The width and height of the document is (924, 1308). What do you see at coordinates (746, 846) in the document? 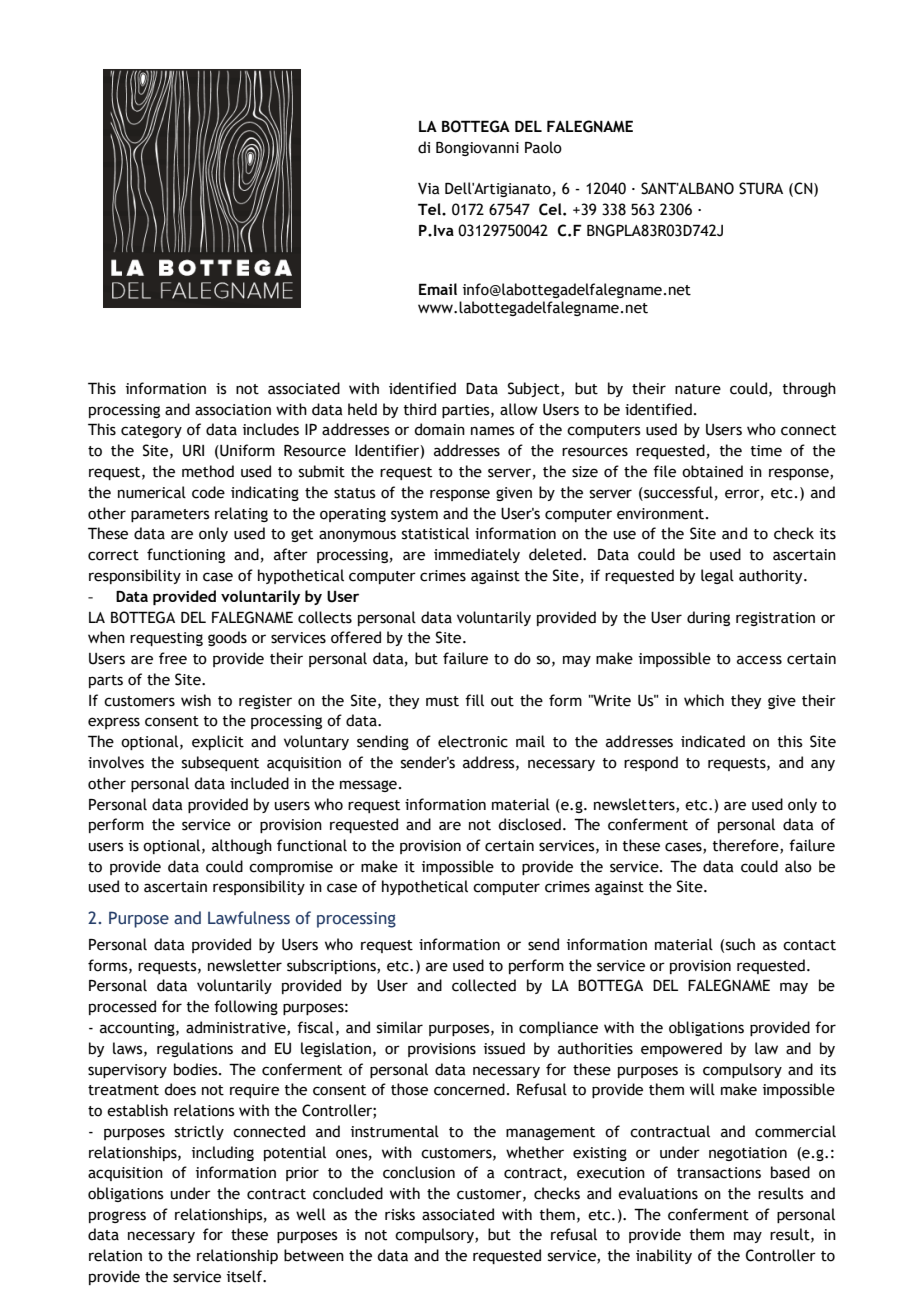
I see `therefore` at bounding box center [746, 846].
